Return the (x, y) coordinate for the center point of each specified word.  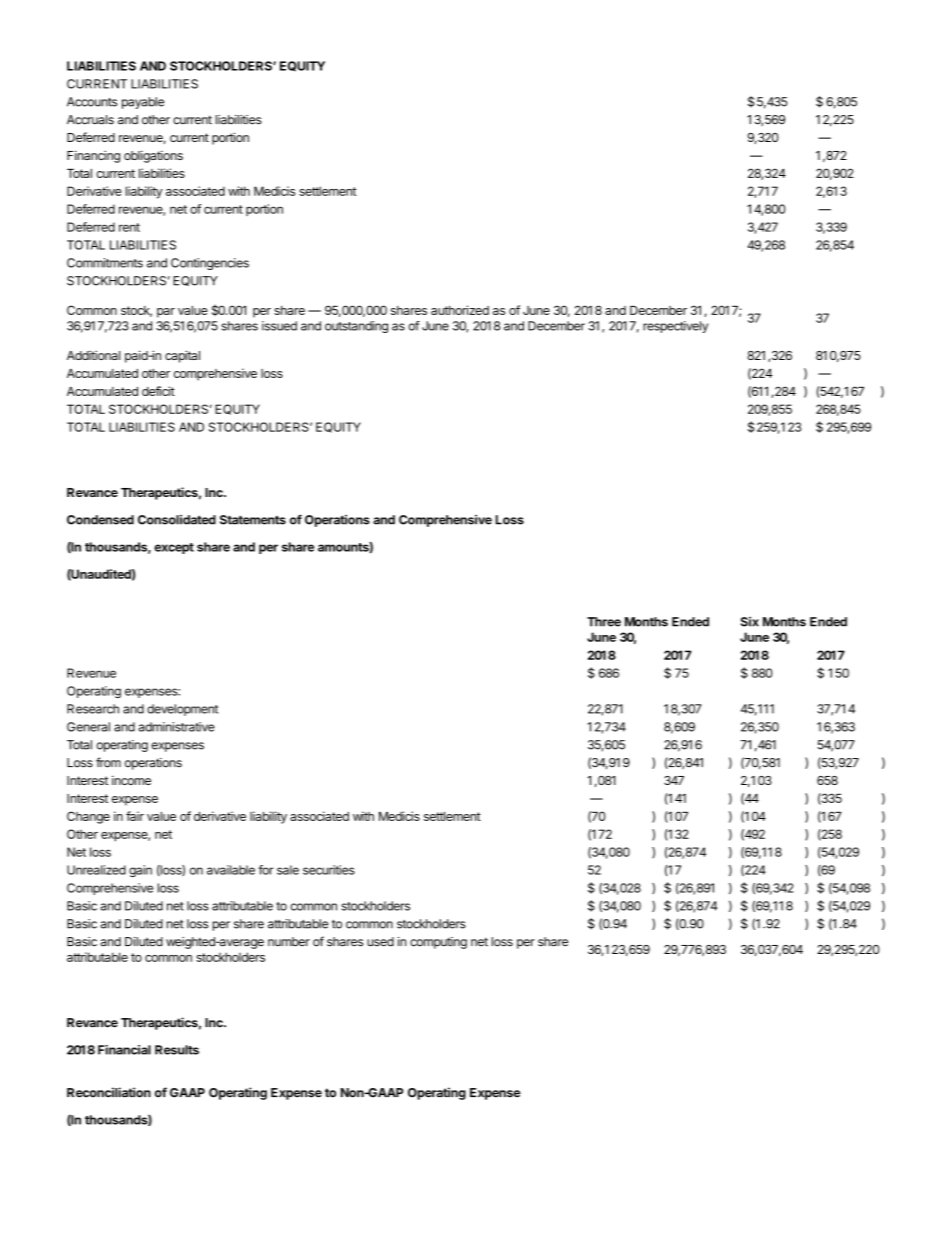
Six (750, 622)
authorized (460, 310)
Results (177, 1050)
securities (329, 870)
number (289, 942)
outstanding (356, 327)
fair (135, 816)
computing (438, 943)
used (380, 942)
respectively (675, 327)
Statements (253, 520)
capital (182, 356)
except (174, 548)
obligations (153, 156)
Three (604, 622)
